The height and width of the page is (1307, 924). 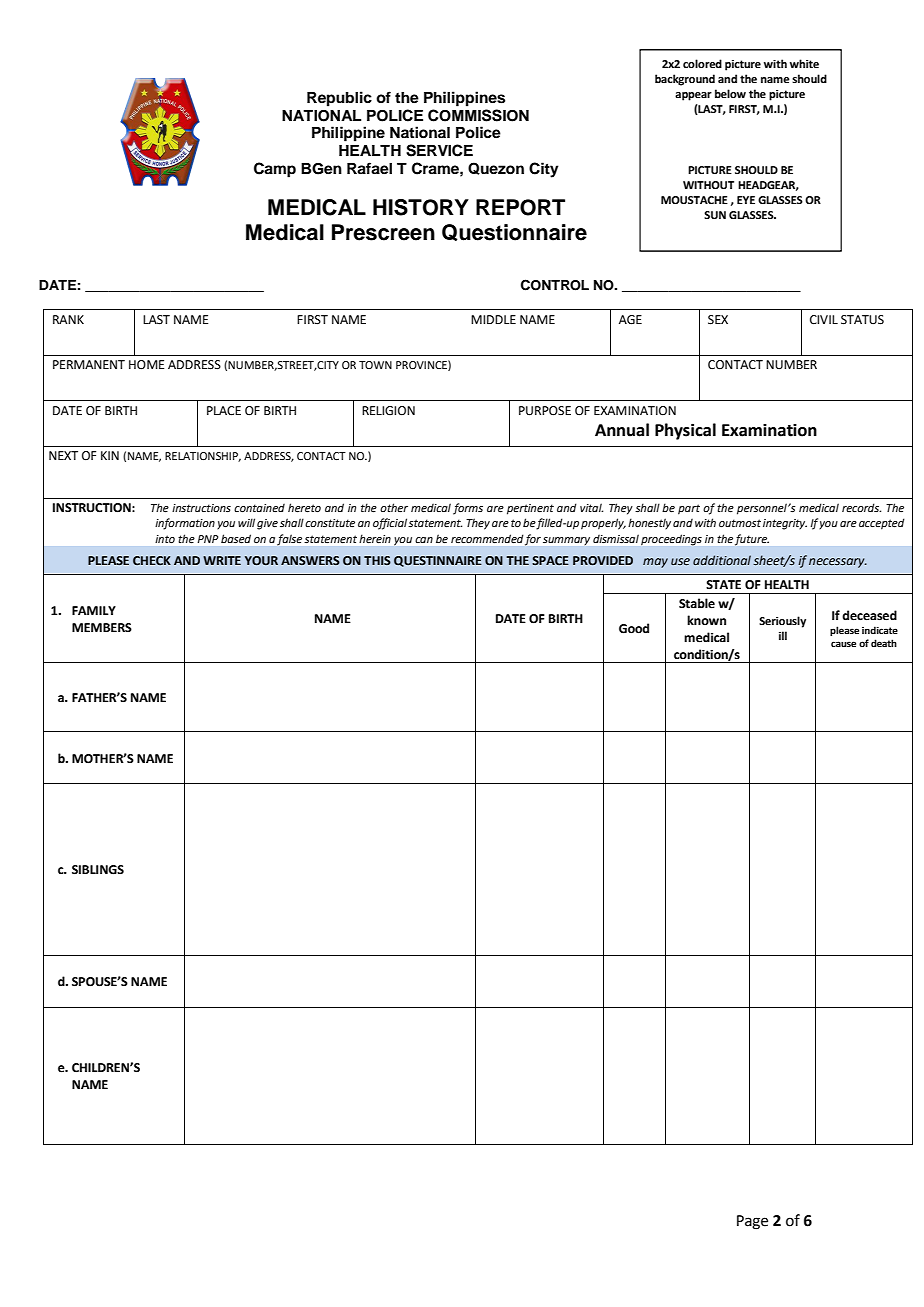 I want to click on MIDDLE, so click(x=493, y=319).
